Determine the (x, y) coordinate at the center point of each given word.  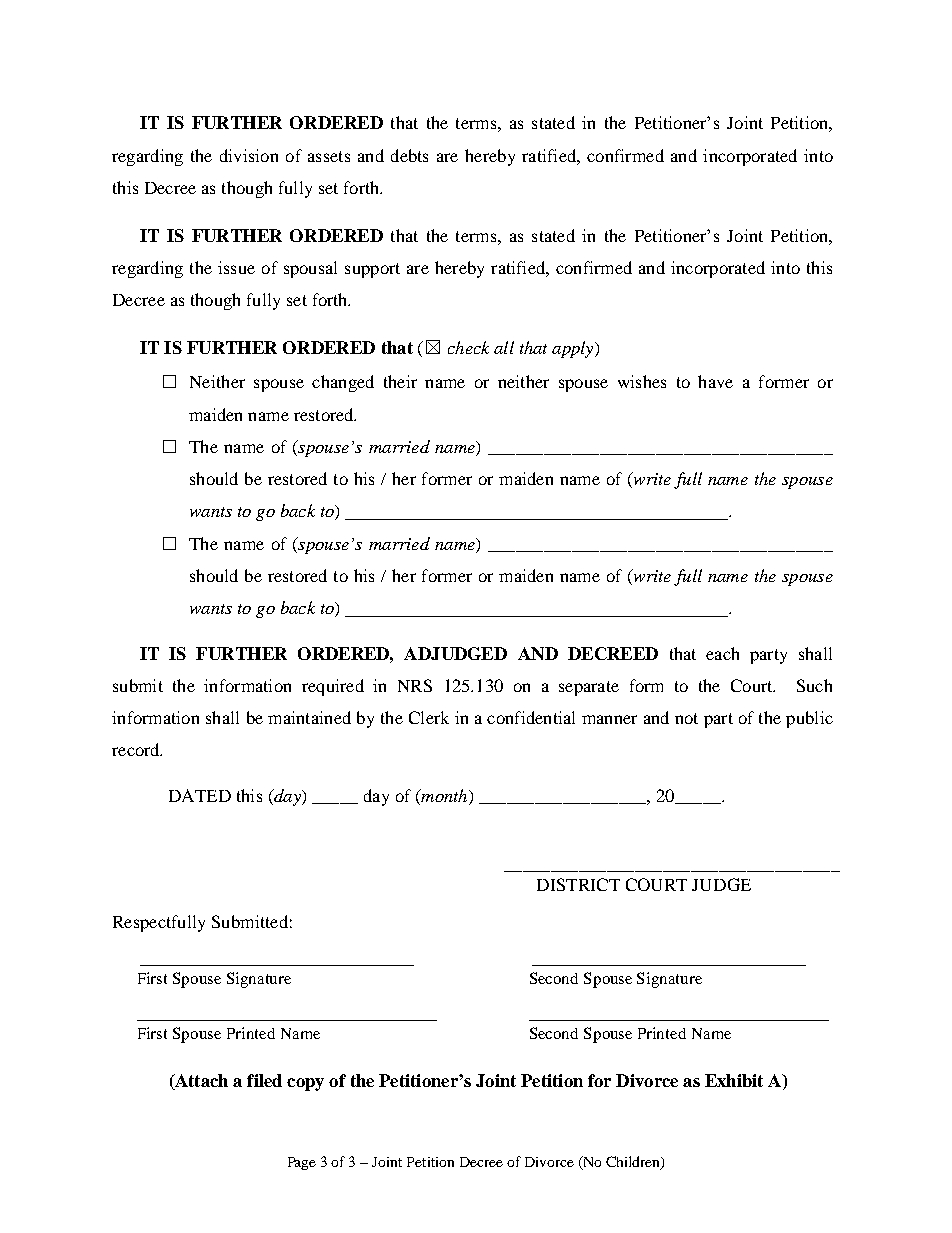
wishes (642, 381)
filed (264, 1080)
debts (409, 155)
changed (343, 383)
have (715, 381)
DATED (200, 795)
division (249, 155)
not (686, 718)
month (444, 797)
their (400, 381)
